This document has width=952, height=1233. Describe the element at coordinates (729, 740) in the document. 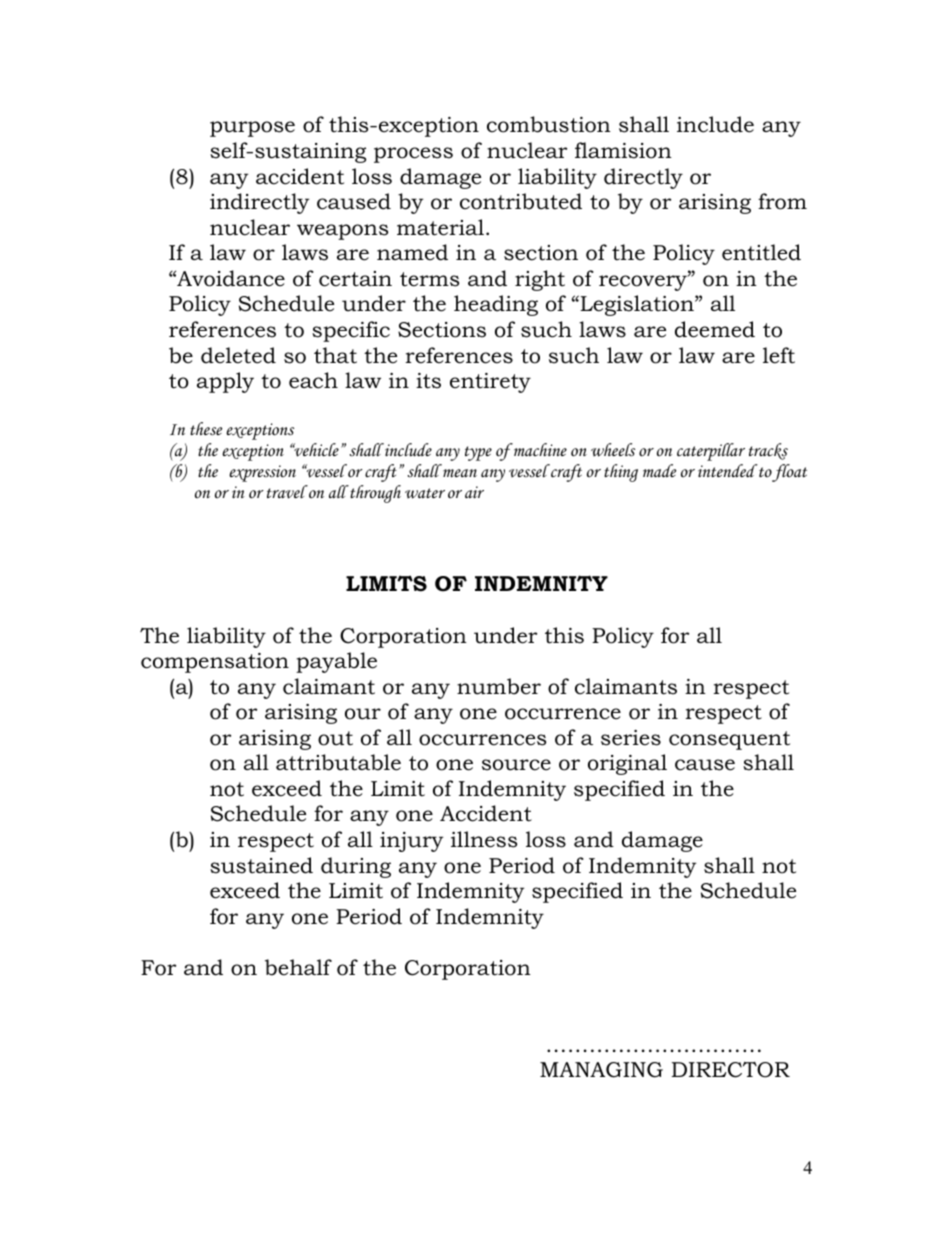

I see `consequent` at that location.
